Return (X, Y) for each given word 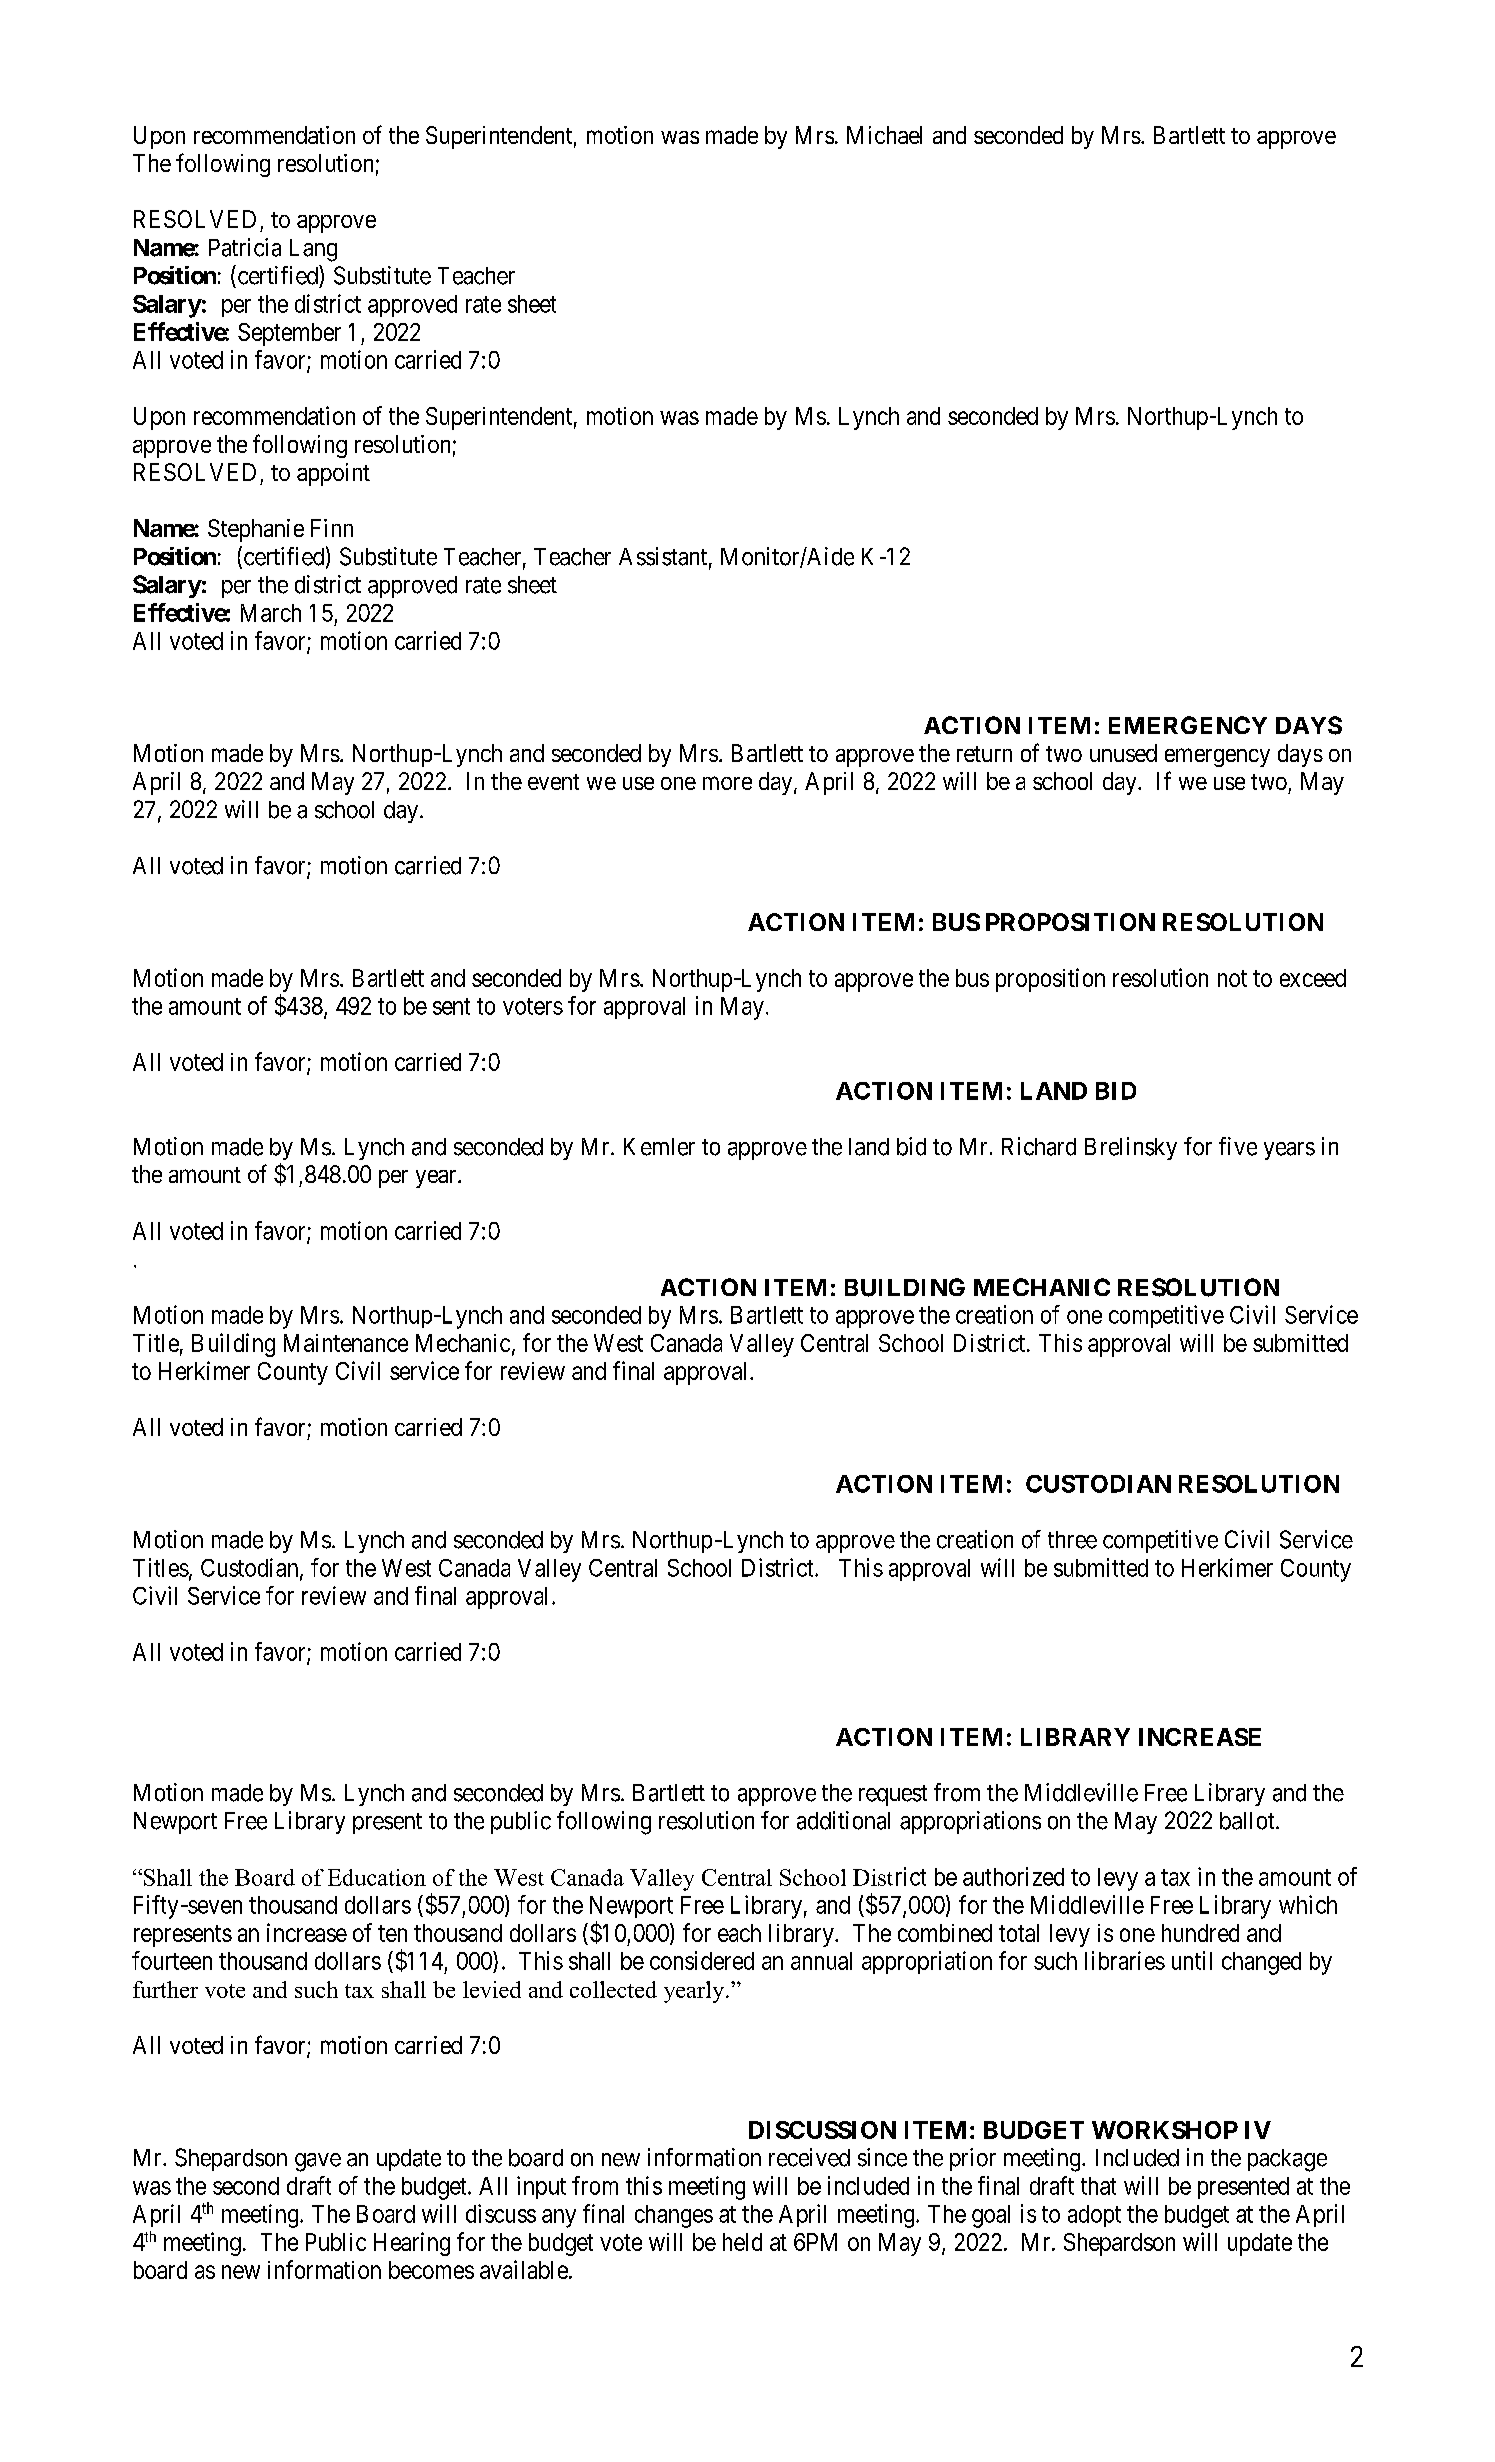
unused (1123, 753)
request (893, 1795)
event (553, 782)
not (1232, 978)
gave (318, 2162)
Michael (884, 135)
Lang (313, 250)
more (727, 783)
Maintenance (346, 1343)
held (742, 2242)
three (1072, 1540)
